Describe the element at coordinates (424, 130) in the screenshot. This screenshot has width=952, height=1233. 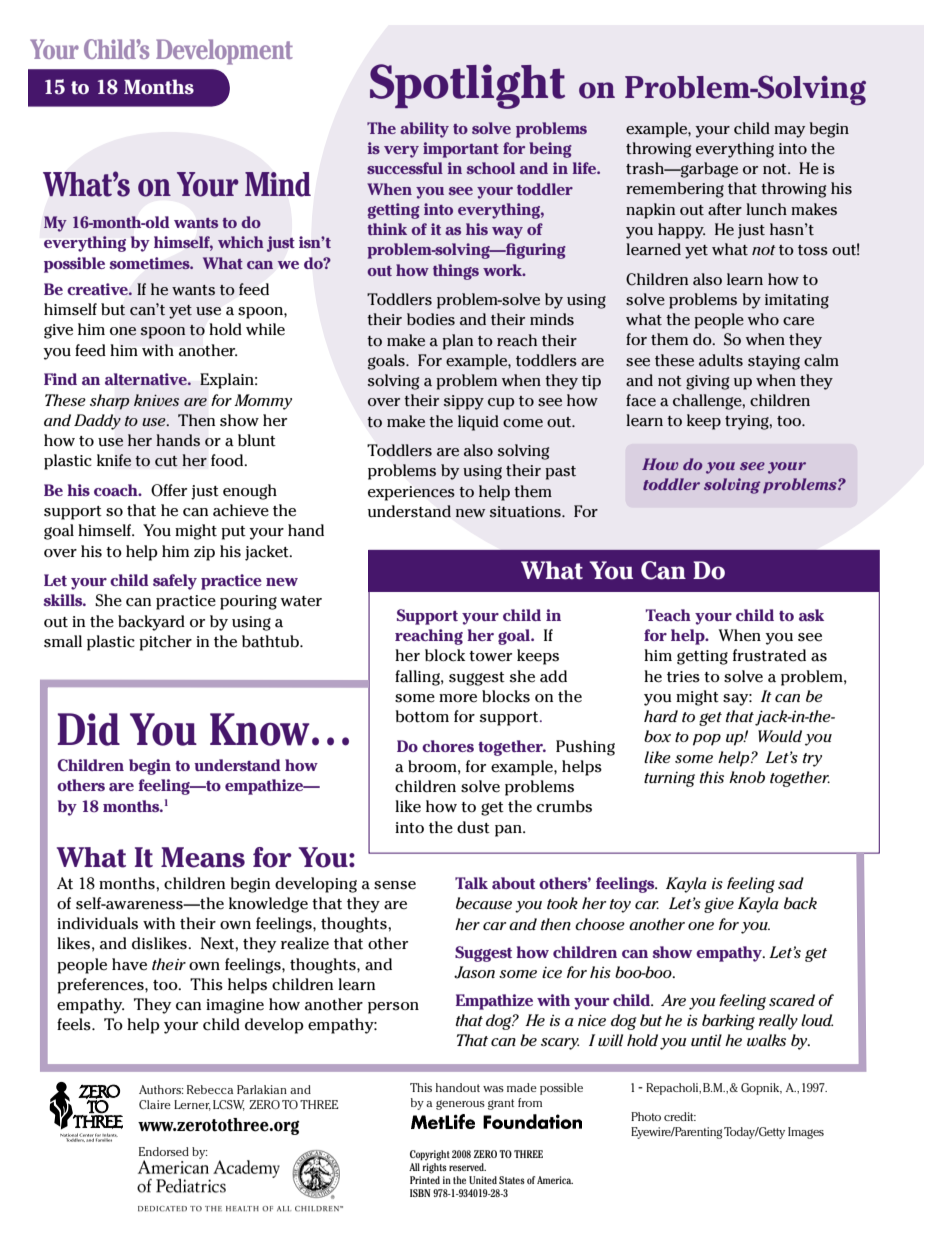
I see `ability` at that location.
